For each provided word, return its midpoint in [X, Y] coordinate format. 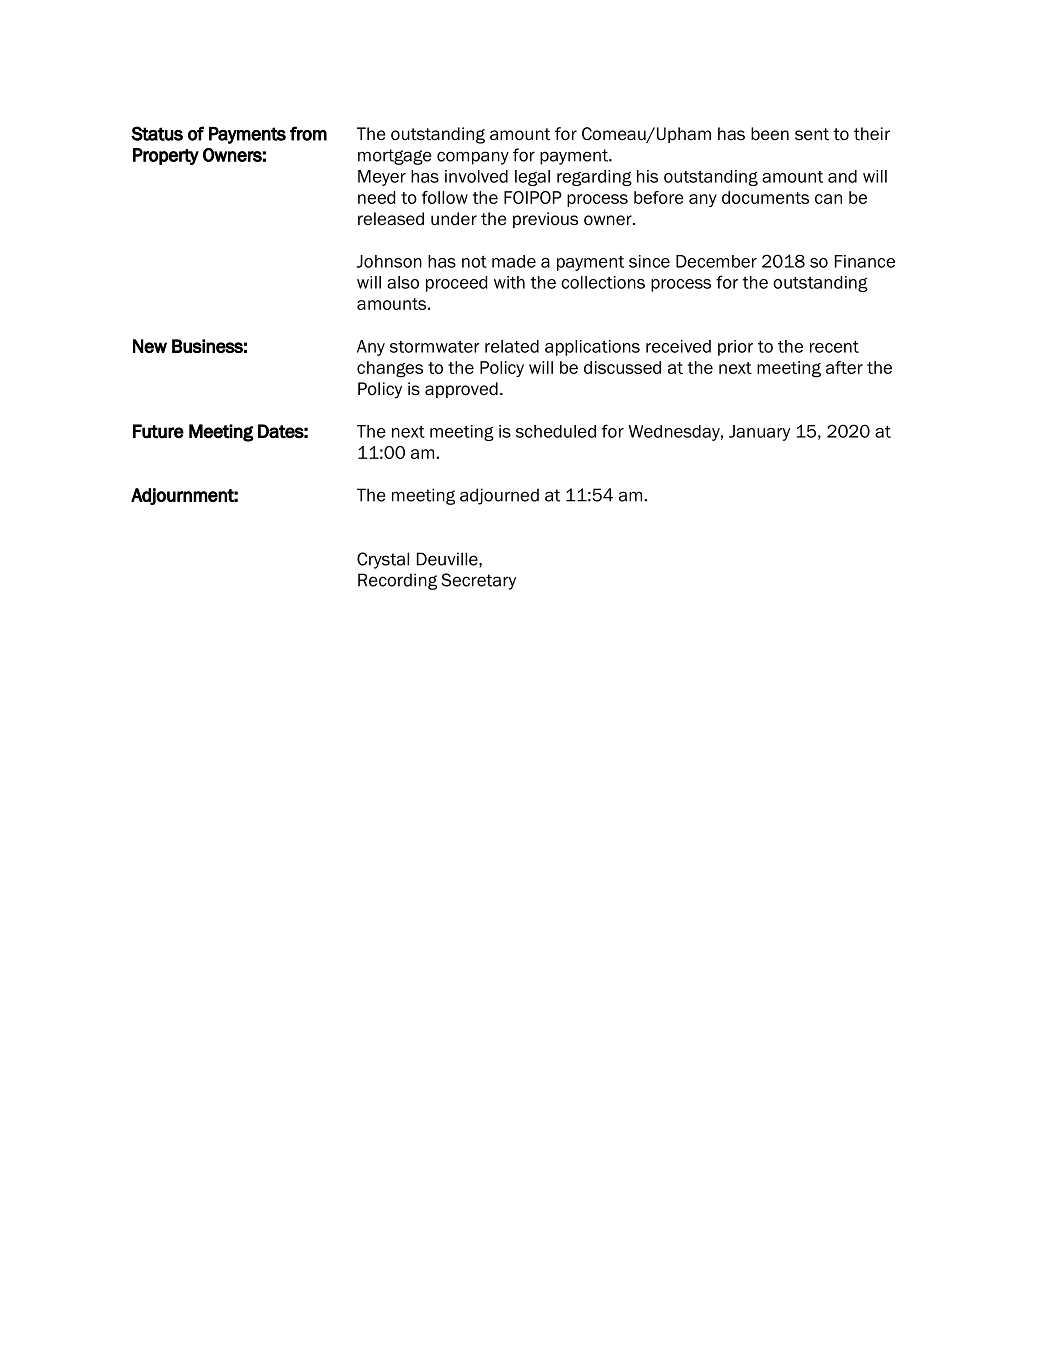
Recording [397, 581]
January [759, 433]
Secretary [478, 581]
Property [166, 156]
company [473, 158]
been [770, 134]
